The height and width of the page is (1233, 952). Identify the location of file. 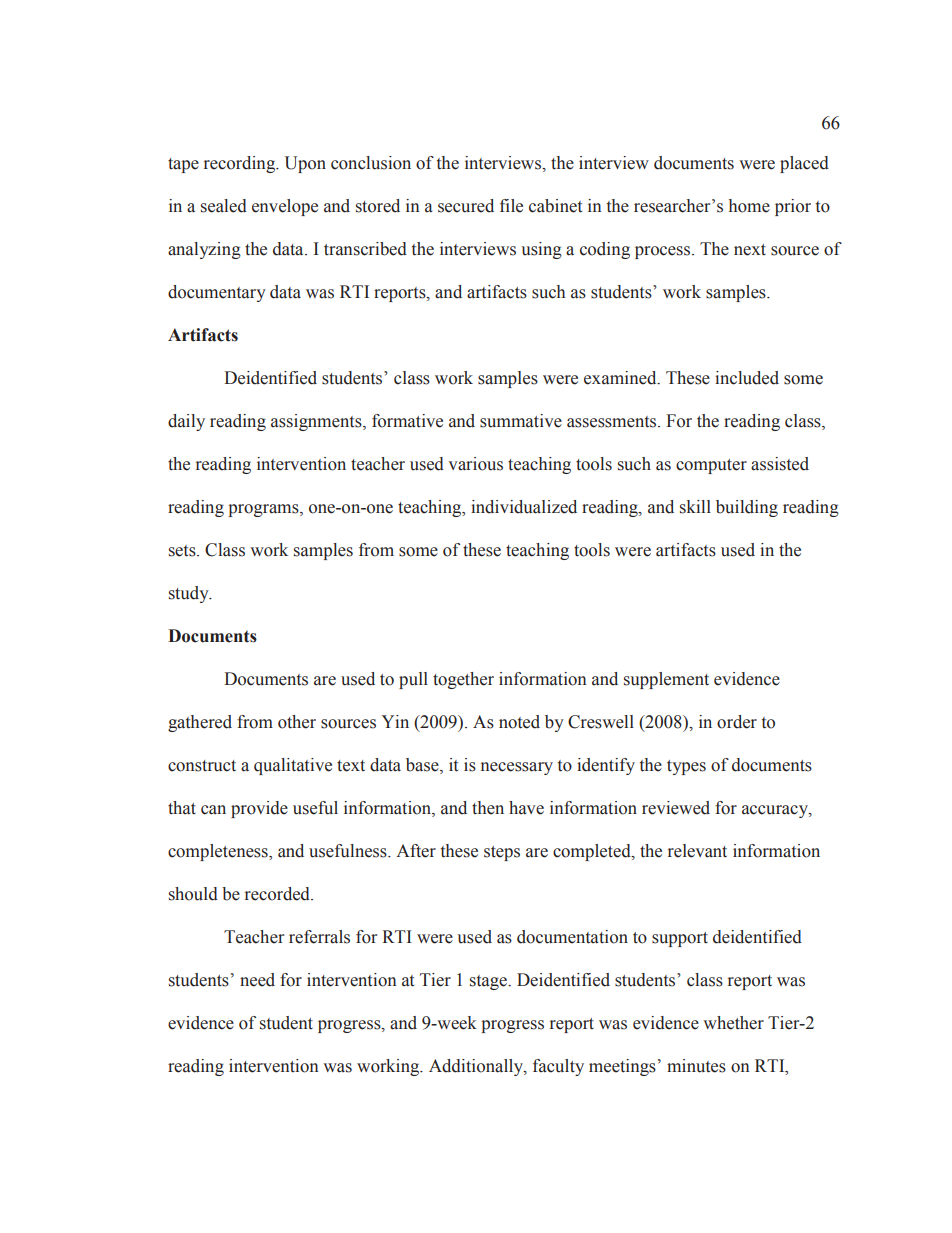
(511, 206).
